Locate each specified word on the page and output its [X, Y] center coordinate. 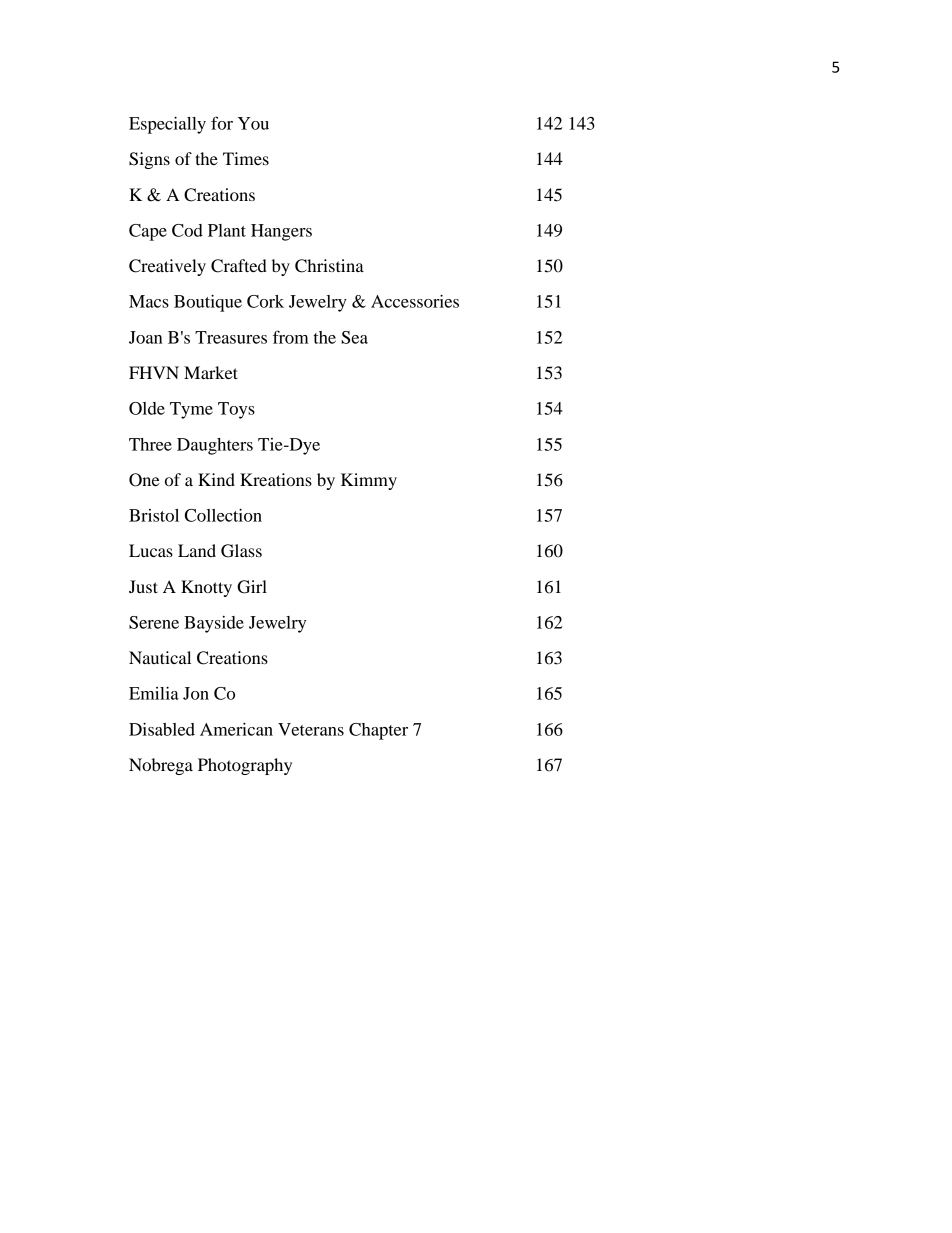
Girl [252, 587]
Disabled [162, 729]
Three [150, 444]
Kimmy [369, 481]
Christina [329, 266]
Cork [265, 301]
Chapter [378, 731]
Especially [167, 125]
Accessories [415, 301]
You [253, 123]
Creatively [167, 267]
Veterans [311, 729]
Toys [236, 410]
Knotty [206, 588]
